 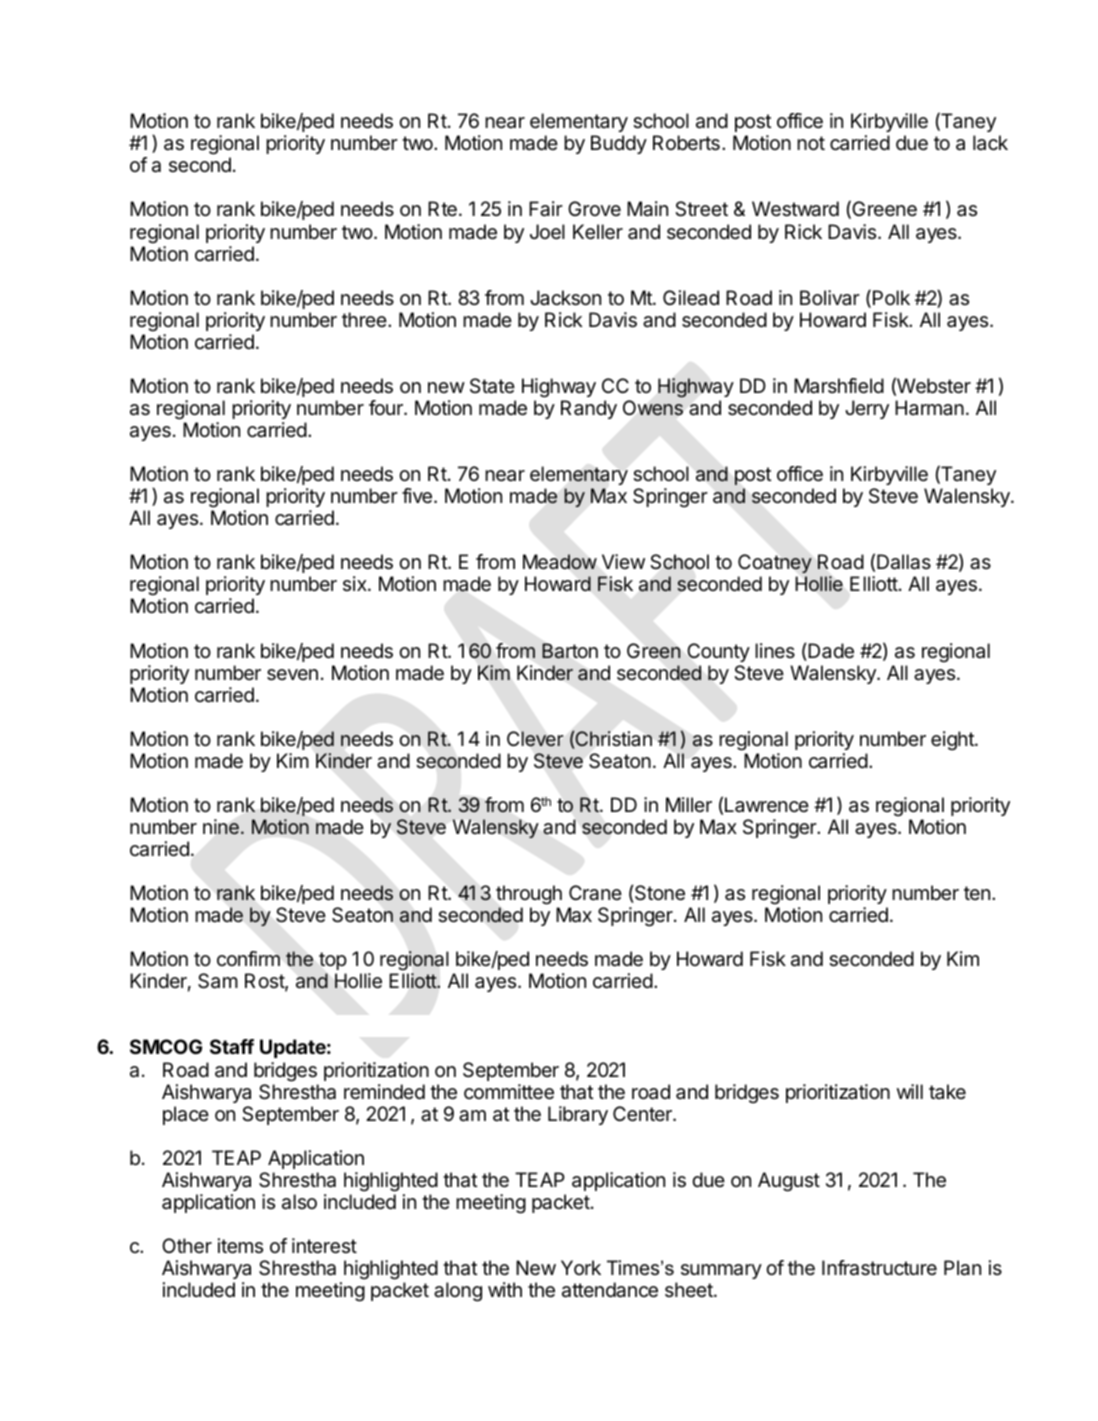 I want to click on Infrastructure, so click(x=879, y=1268).
